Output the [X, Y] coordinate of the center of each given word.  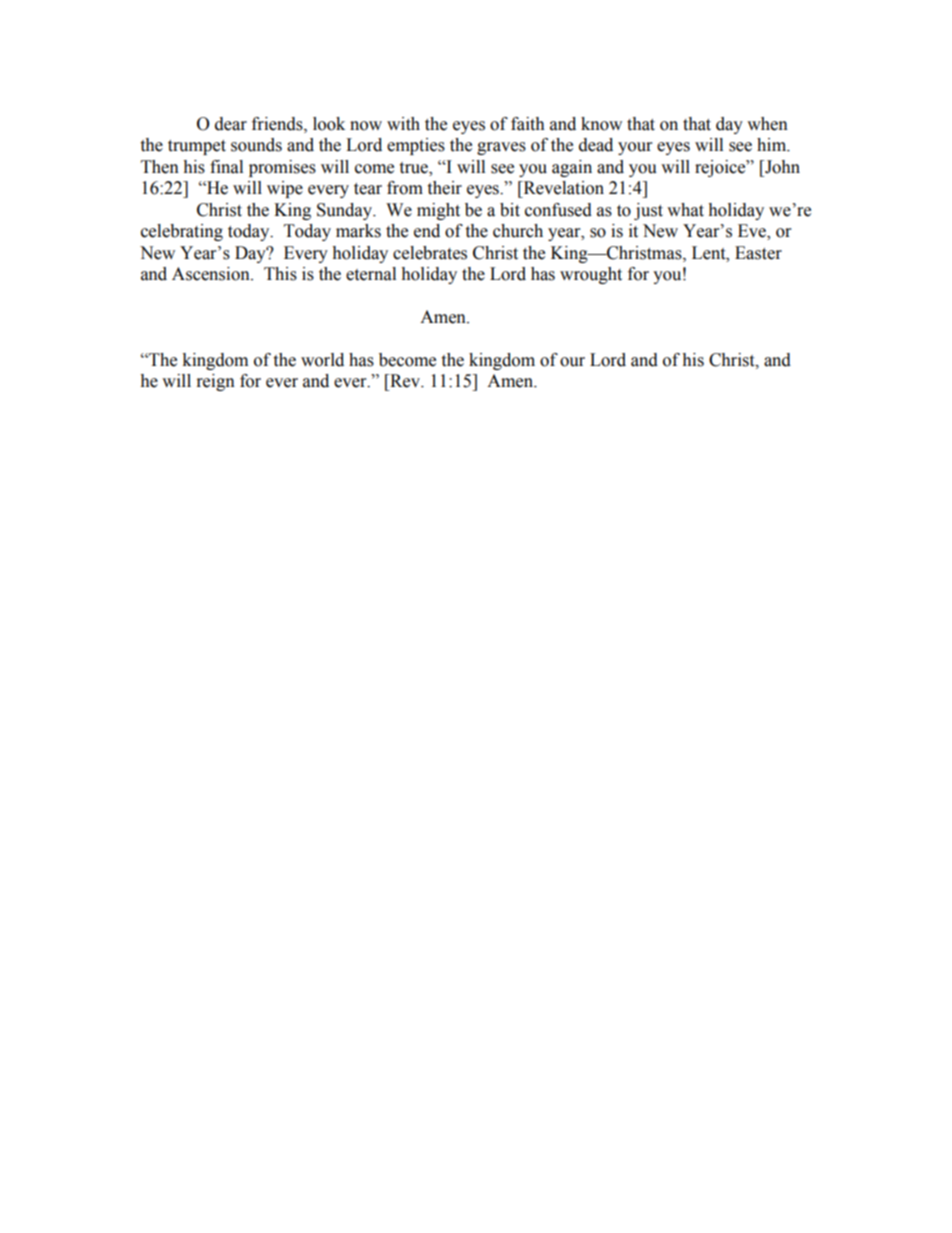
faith [528, 124]
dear [231, 124]
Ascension [212, 274]
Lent [710, 253]
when [767, 124]
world [322, 360]
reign [216, 382]
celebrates [430, 253]
